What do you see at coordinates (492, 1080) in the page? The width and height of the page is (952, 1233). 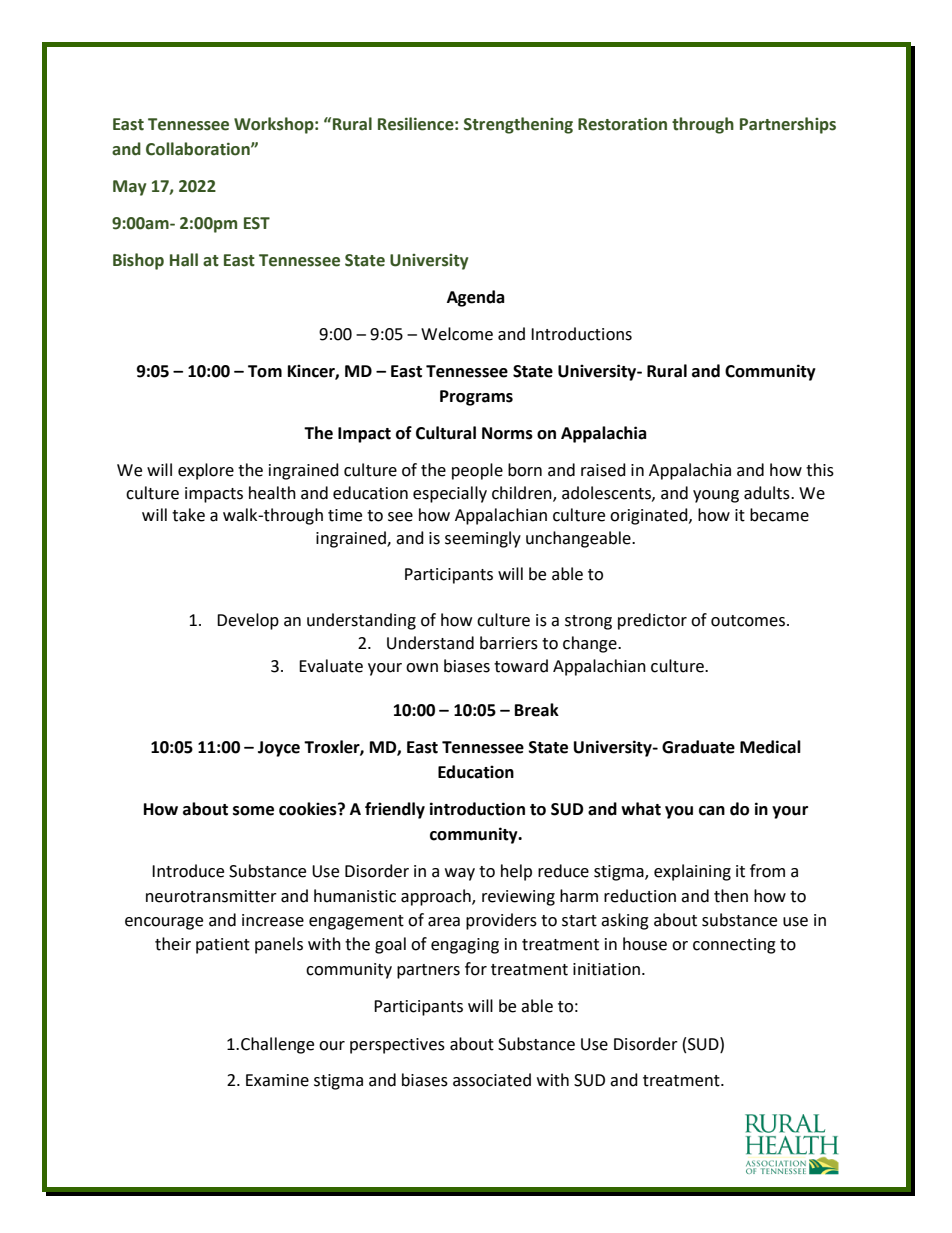 I see `associated` at bounding box center [492, 1080].
